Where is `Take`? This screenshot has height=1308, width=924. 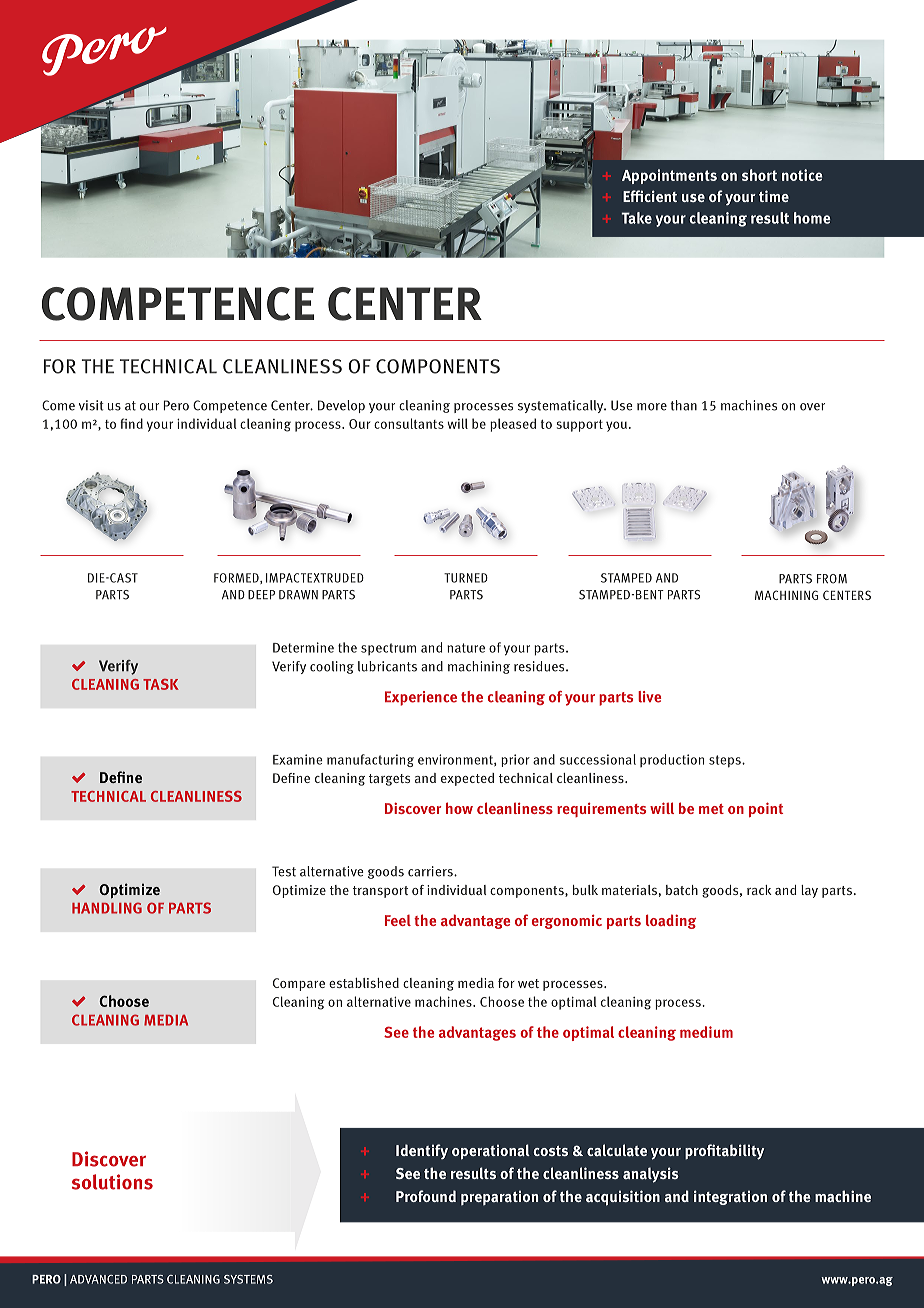 Take is located at coordinates (636, 218).
